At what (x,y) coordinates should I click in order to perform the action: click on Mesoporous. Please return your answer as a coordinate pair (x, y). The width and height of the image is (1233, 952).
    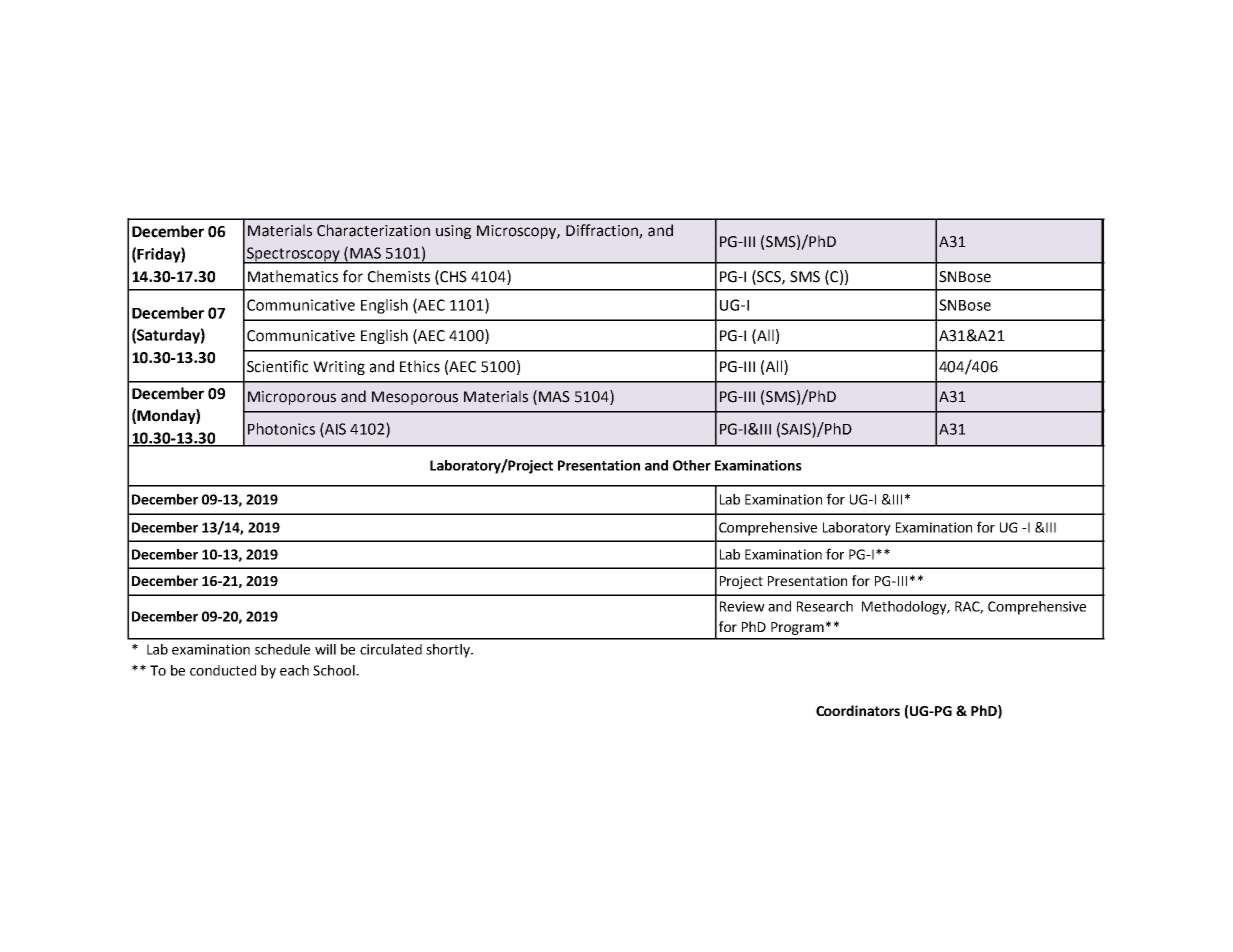
    Looking at the image, I should click on (415, 398).
